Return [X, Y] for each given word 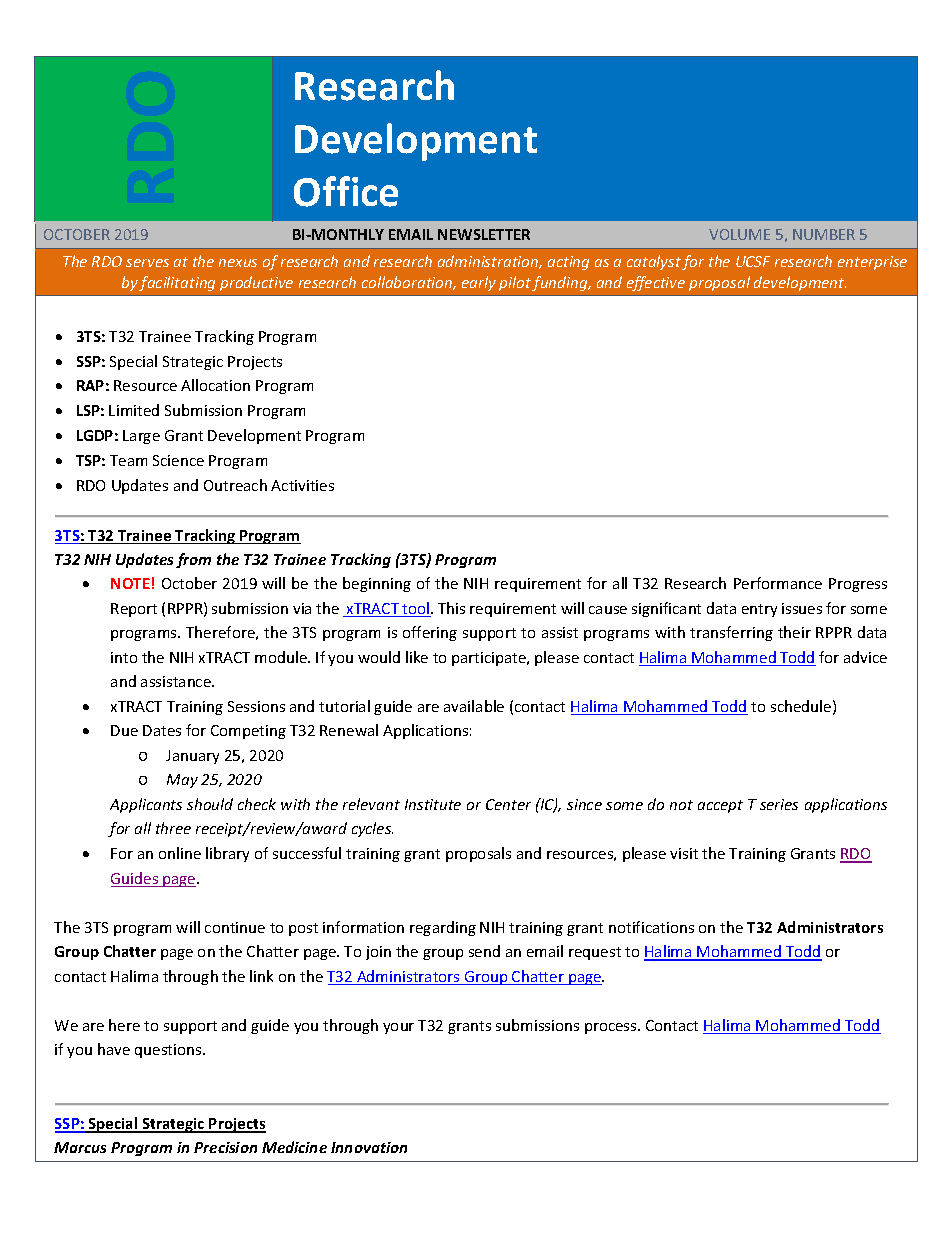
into [124, 657]
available [474, 706]
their [794, 632]
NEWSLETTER [484, 234]
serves [147, 263]
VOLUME [739, 234]
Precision [225, 1147]
